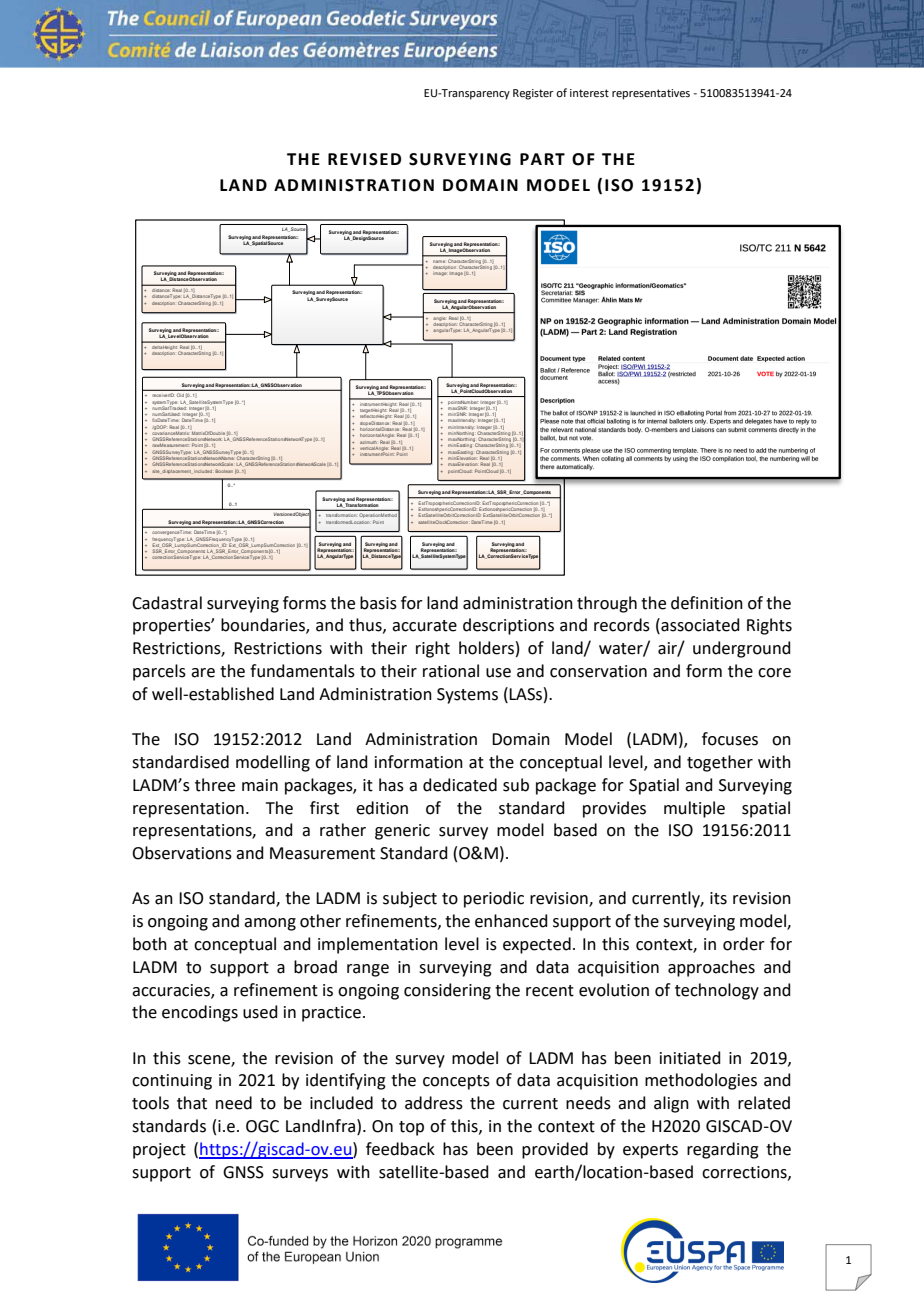 The width and height of the document is (924, 1308). Describe the element at coordinates (424, 626) in the document. I see `accurate` at that location.
